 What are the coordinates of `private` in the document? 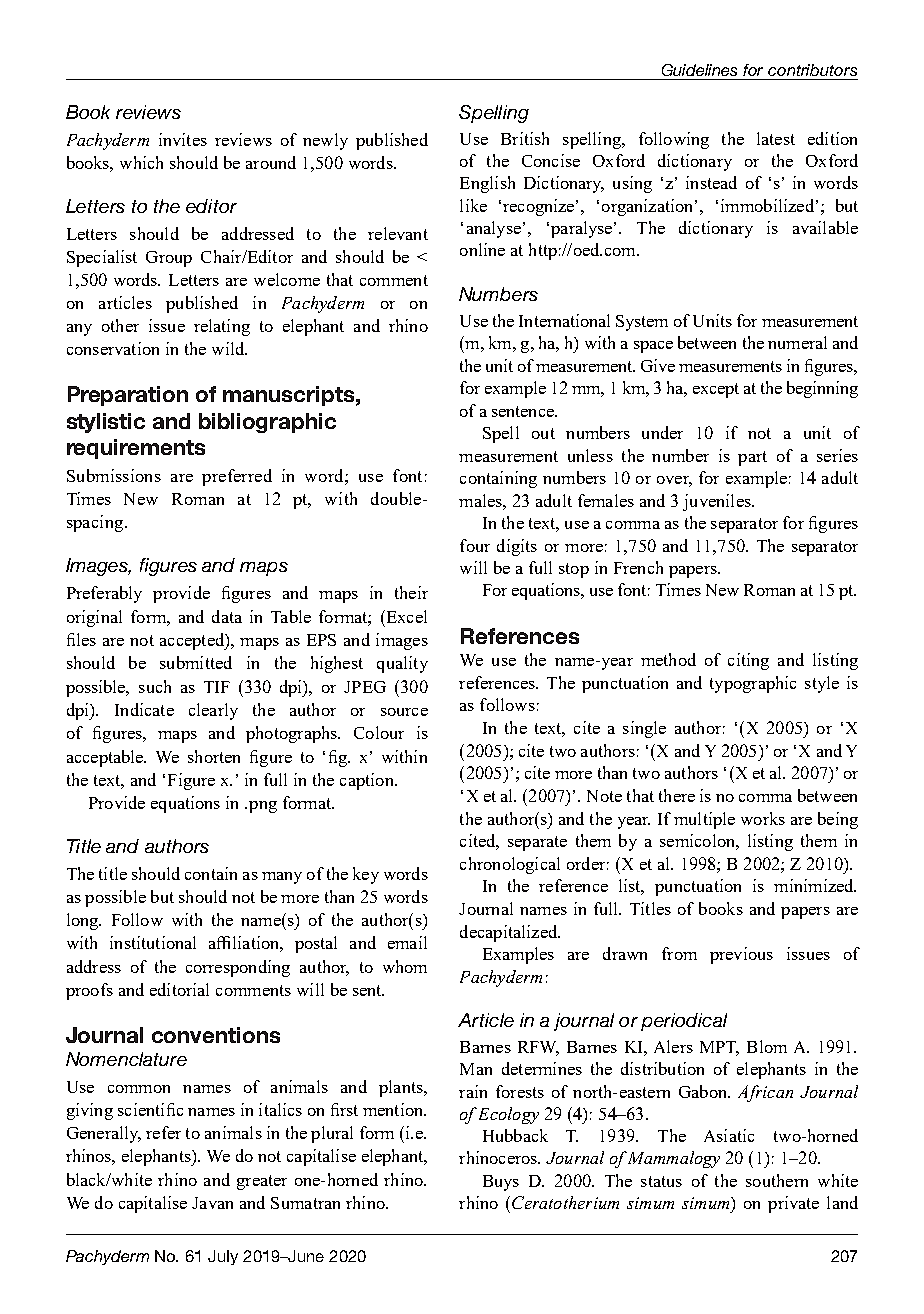 It's located at (793, 1204).
